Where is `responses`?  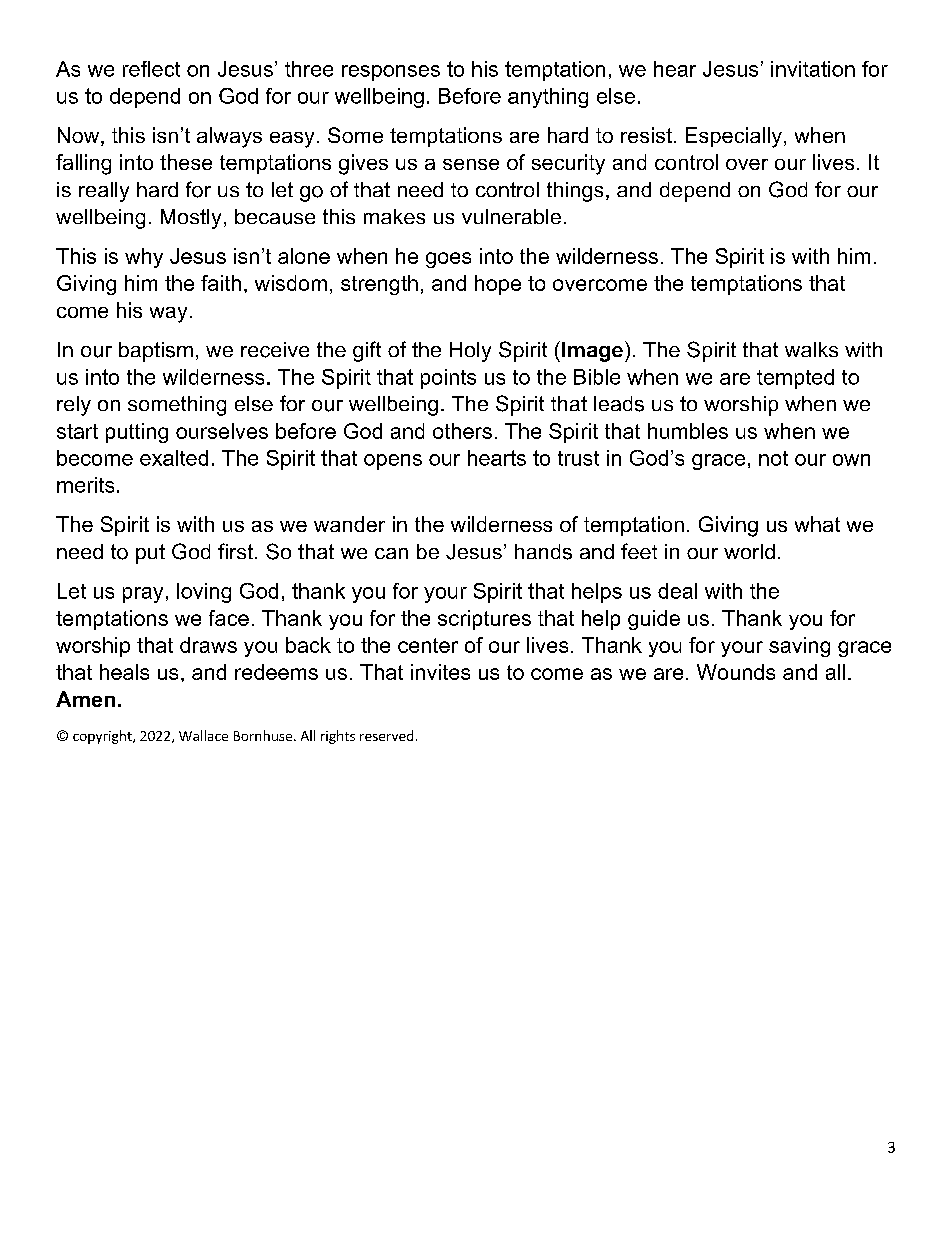 responses is located at coordinates (391, 73).
